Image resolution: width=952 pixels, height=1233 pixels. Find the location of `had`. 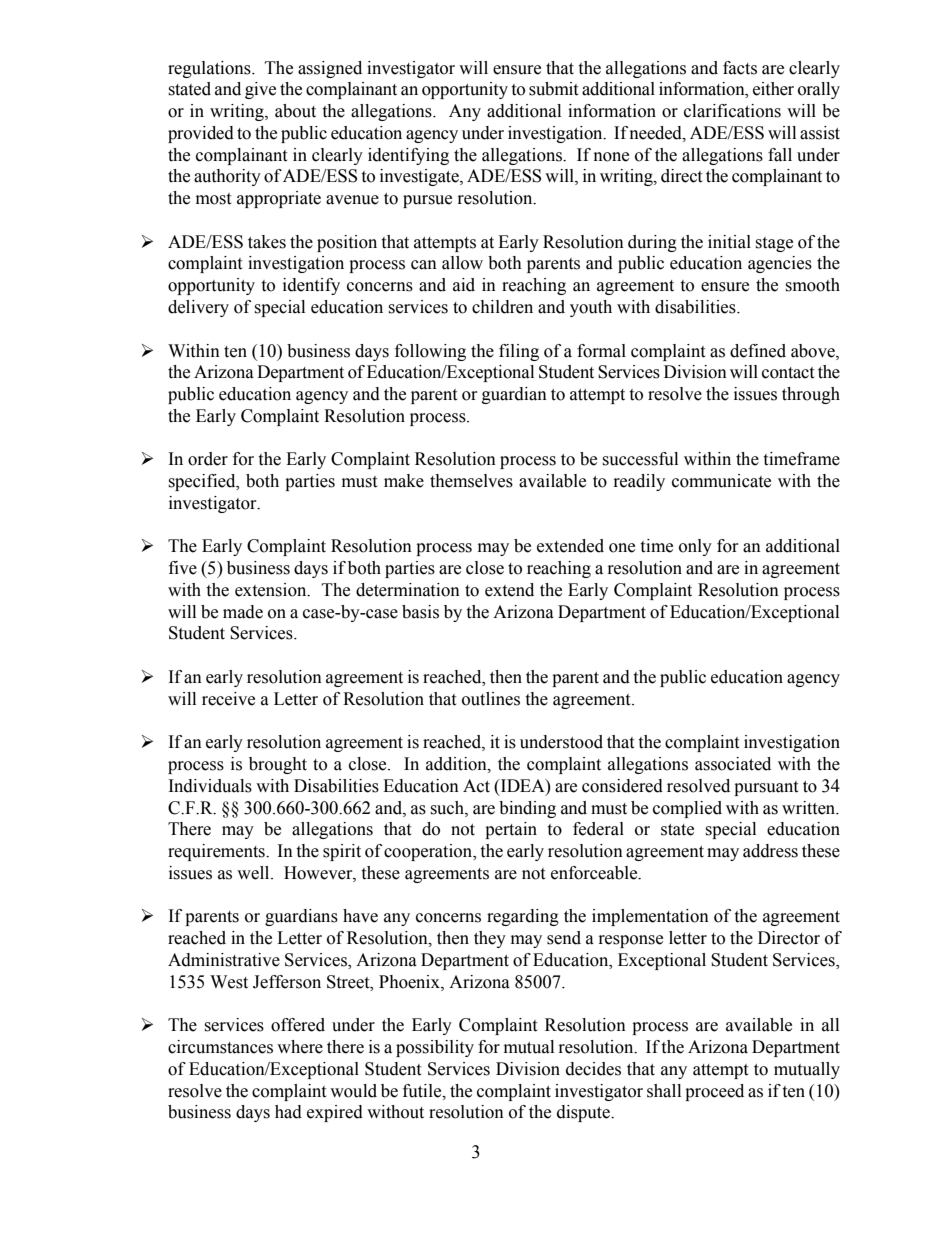

had is located at coordinates (288, 1112).
